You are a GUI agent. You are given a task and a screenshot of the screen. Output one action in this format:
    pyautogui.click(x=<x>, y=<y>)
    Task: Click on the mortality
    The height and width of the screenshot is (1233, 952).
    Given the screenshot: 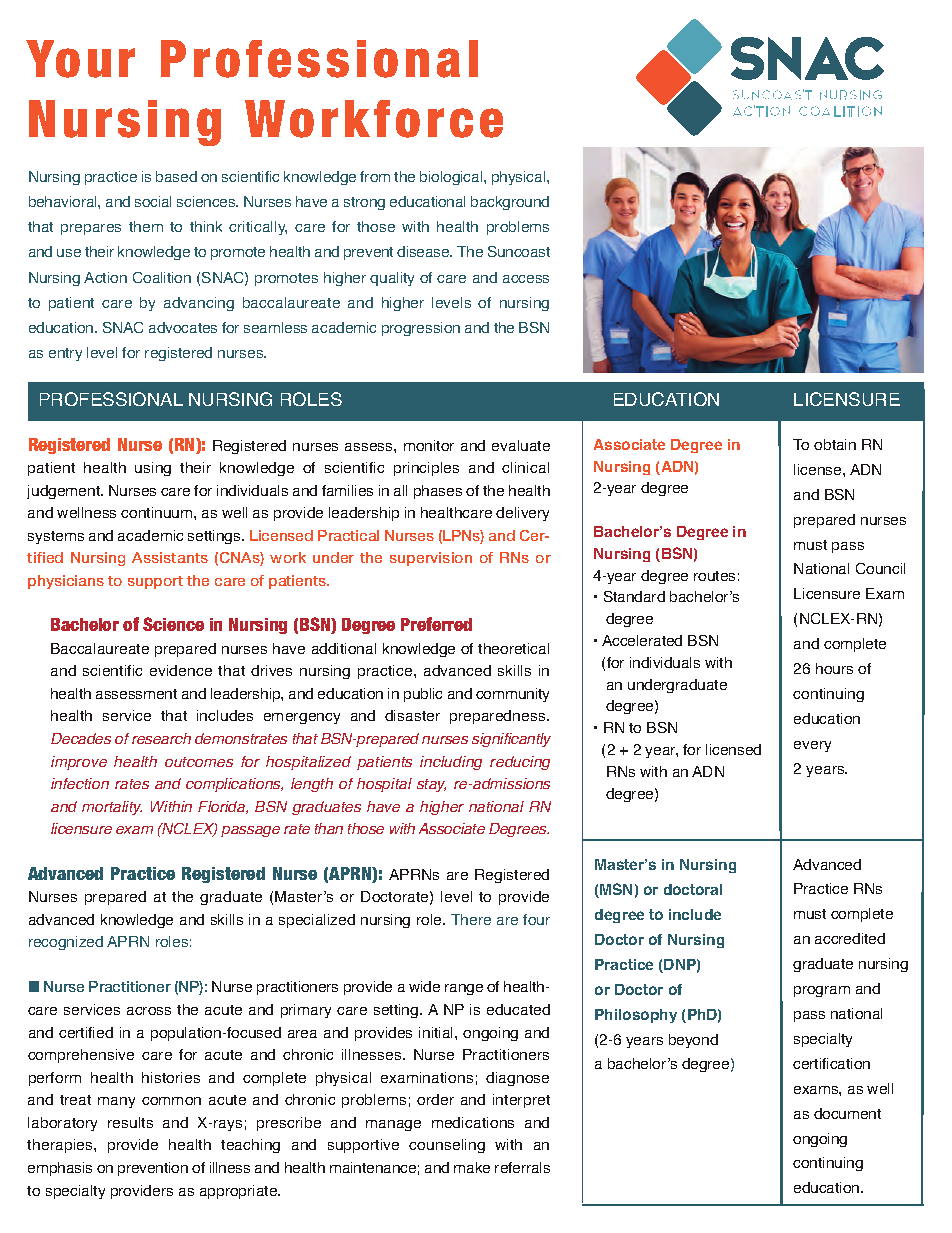 What is the action you would take?
    pyautogui.click(x=112, y=808)
